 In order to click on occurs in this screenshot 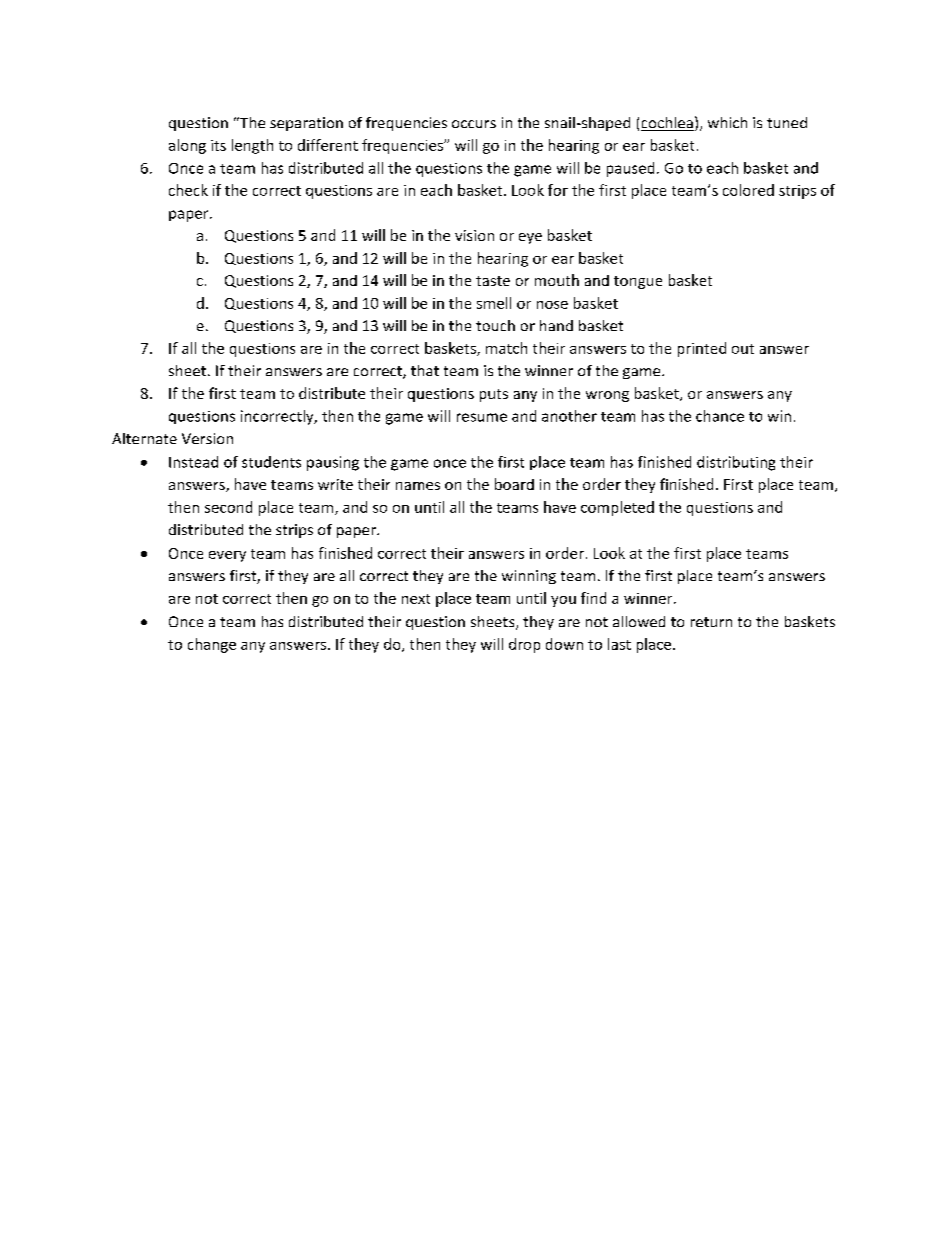, I will do `click(474, 124)`.
